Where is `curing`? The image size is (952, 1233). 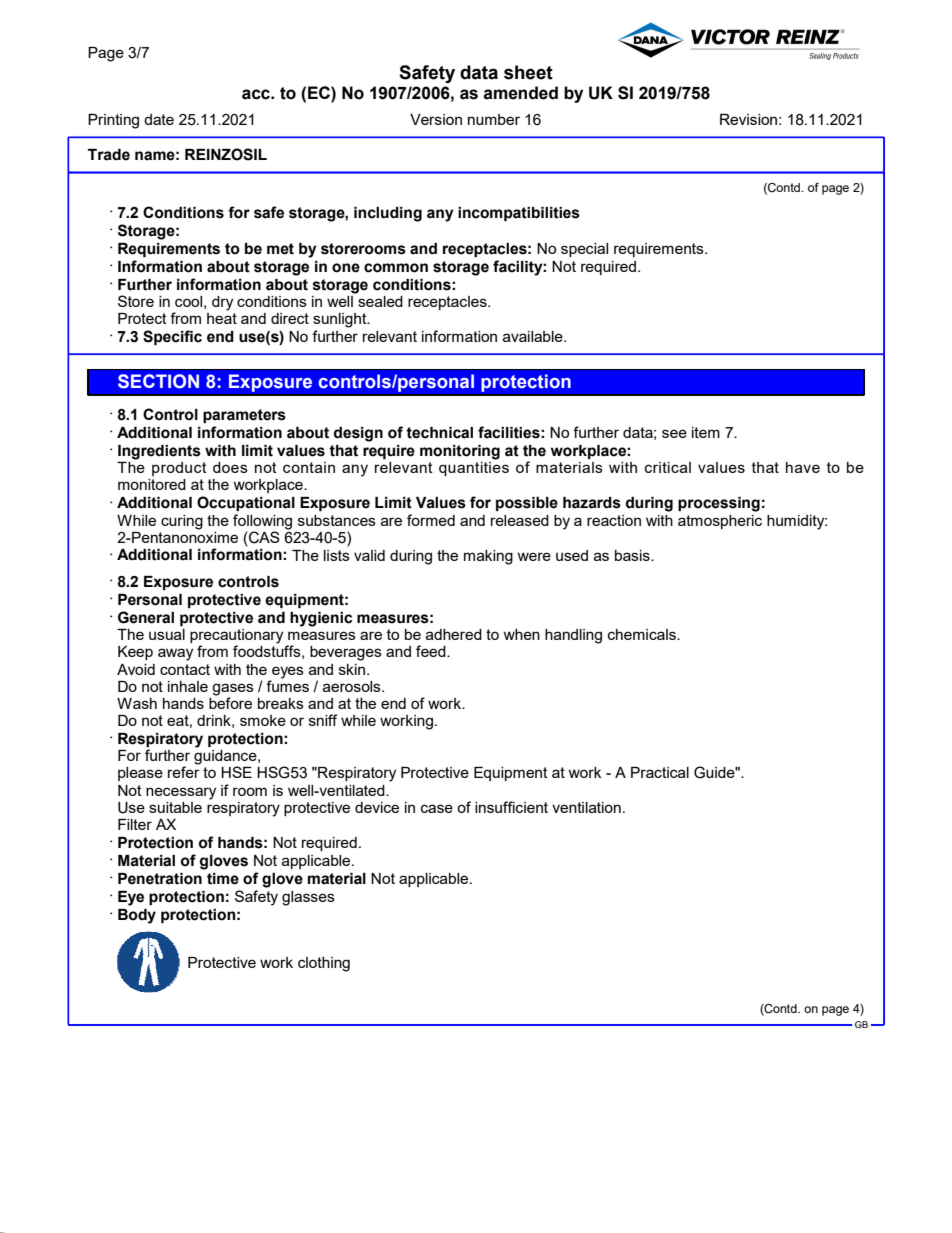 curing is located at coordinates (182, 522).
